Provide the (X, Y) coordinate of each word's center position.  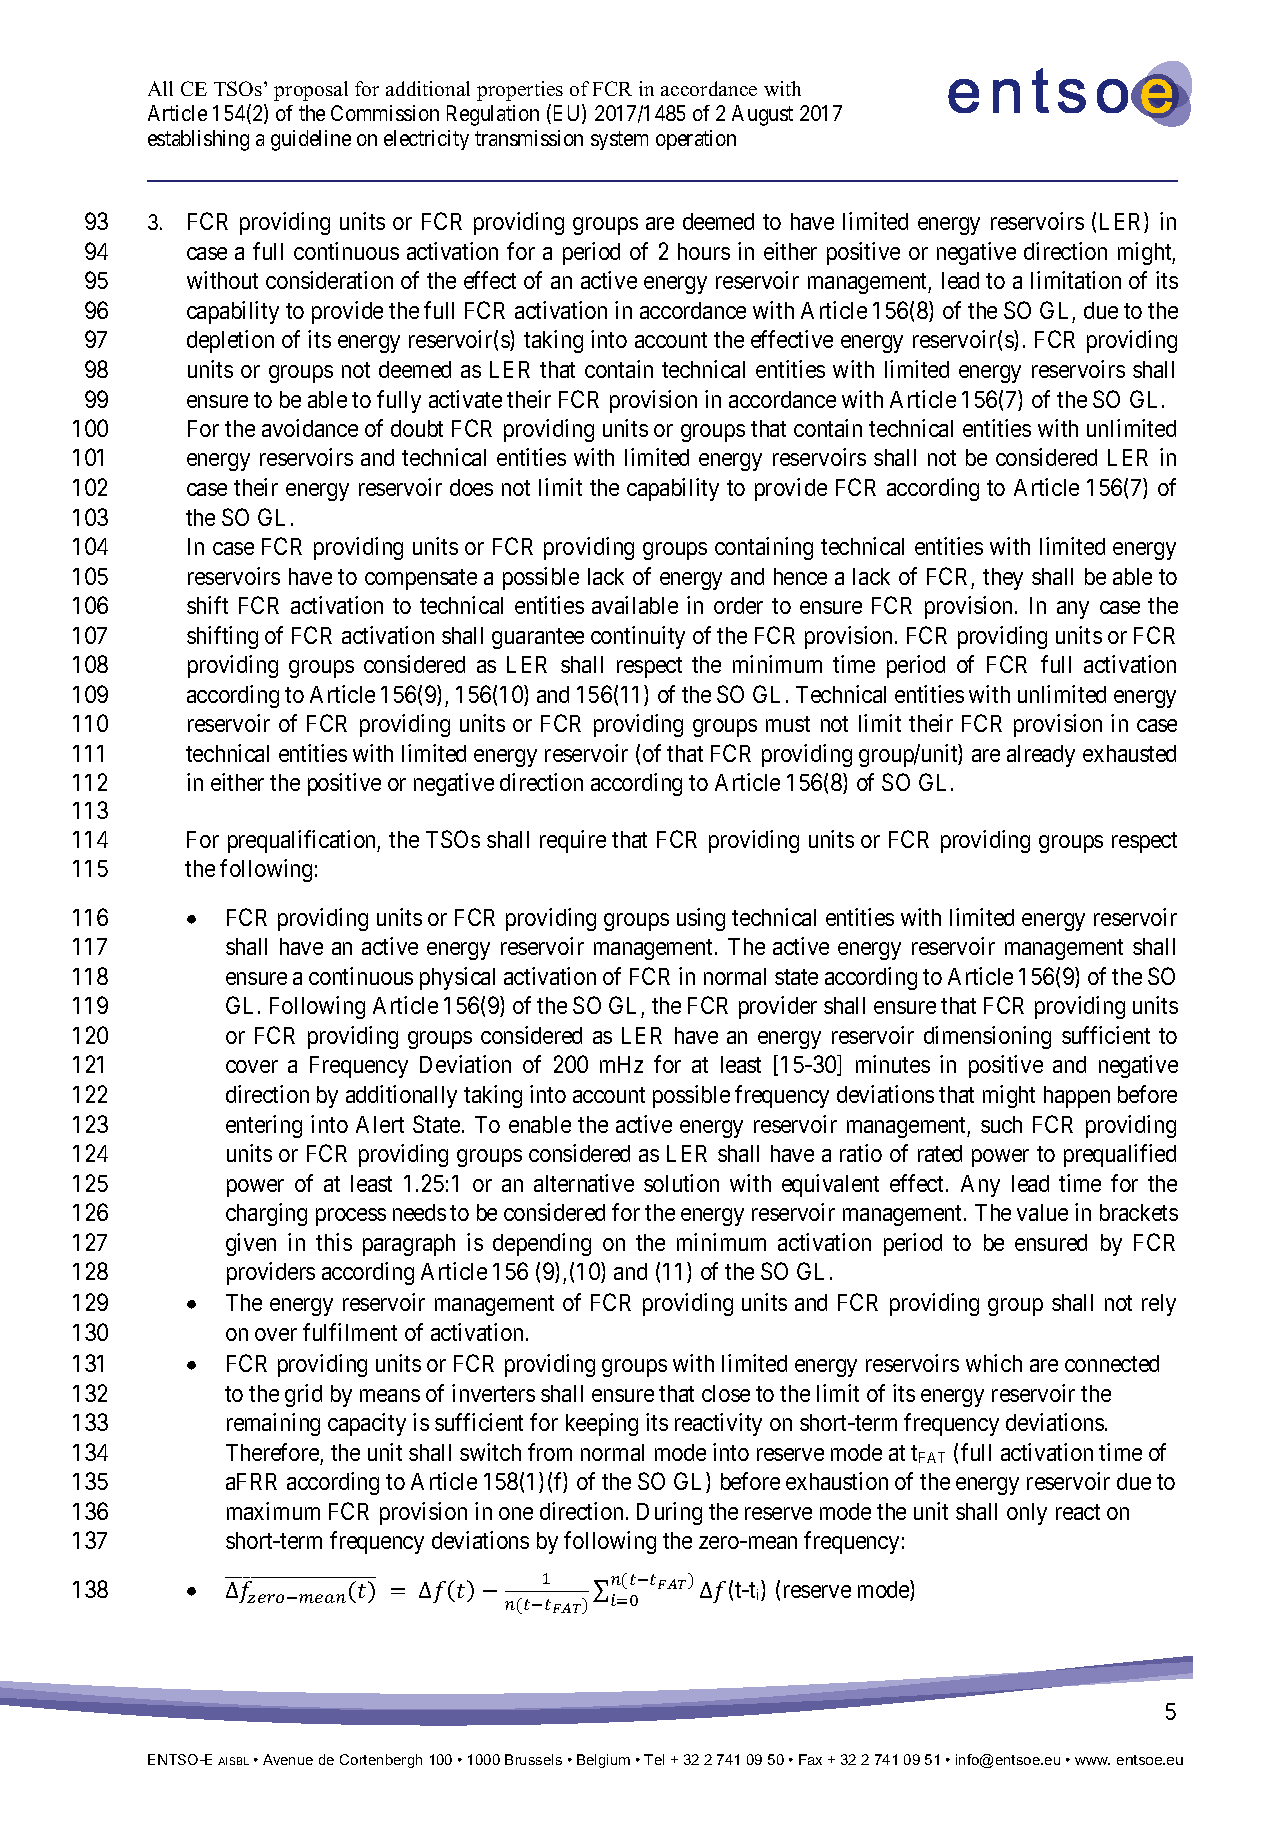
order (738, 605)
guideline (311, 140)
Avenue (288, 1759)
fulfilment (350, 1332)
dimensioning (987, 1037)
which (994, 1363)
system (619, 141)
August (762, 115)
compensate (421, 579)
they (1003, 579)
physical (457, 978)
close (726, 1393)
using (701, 919)
